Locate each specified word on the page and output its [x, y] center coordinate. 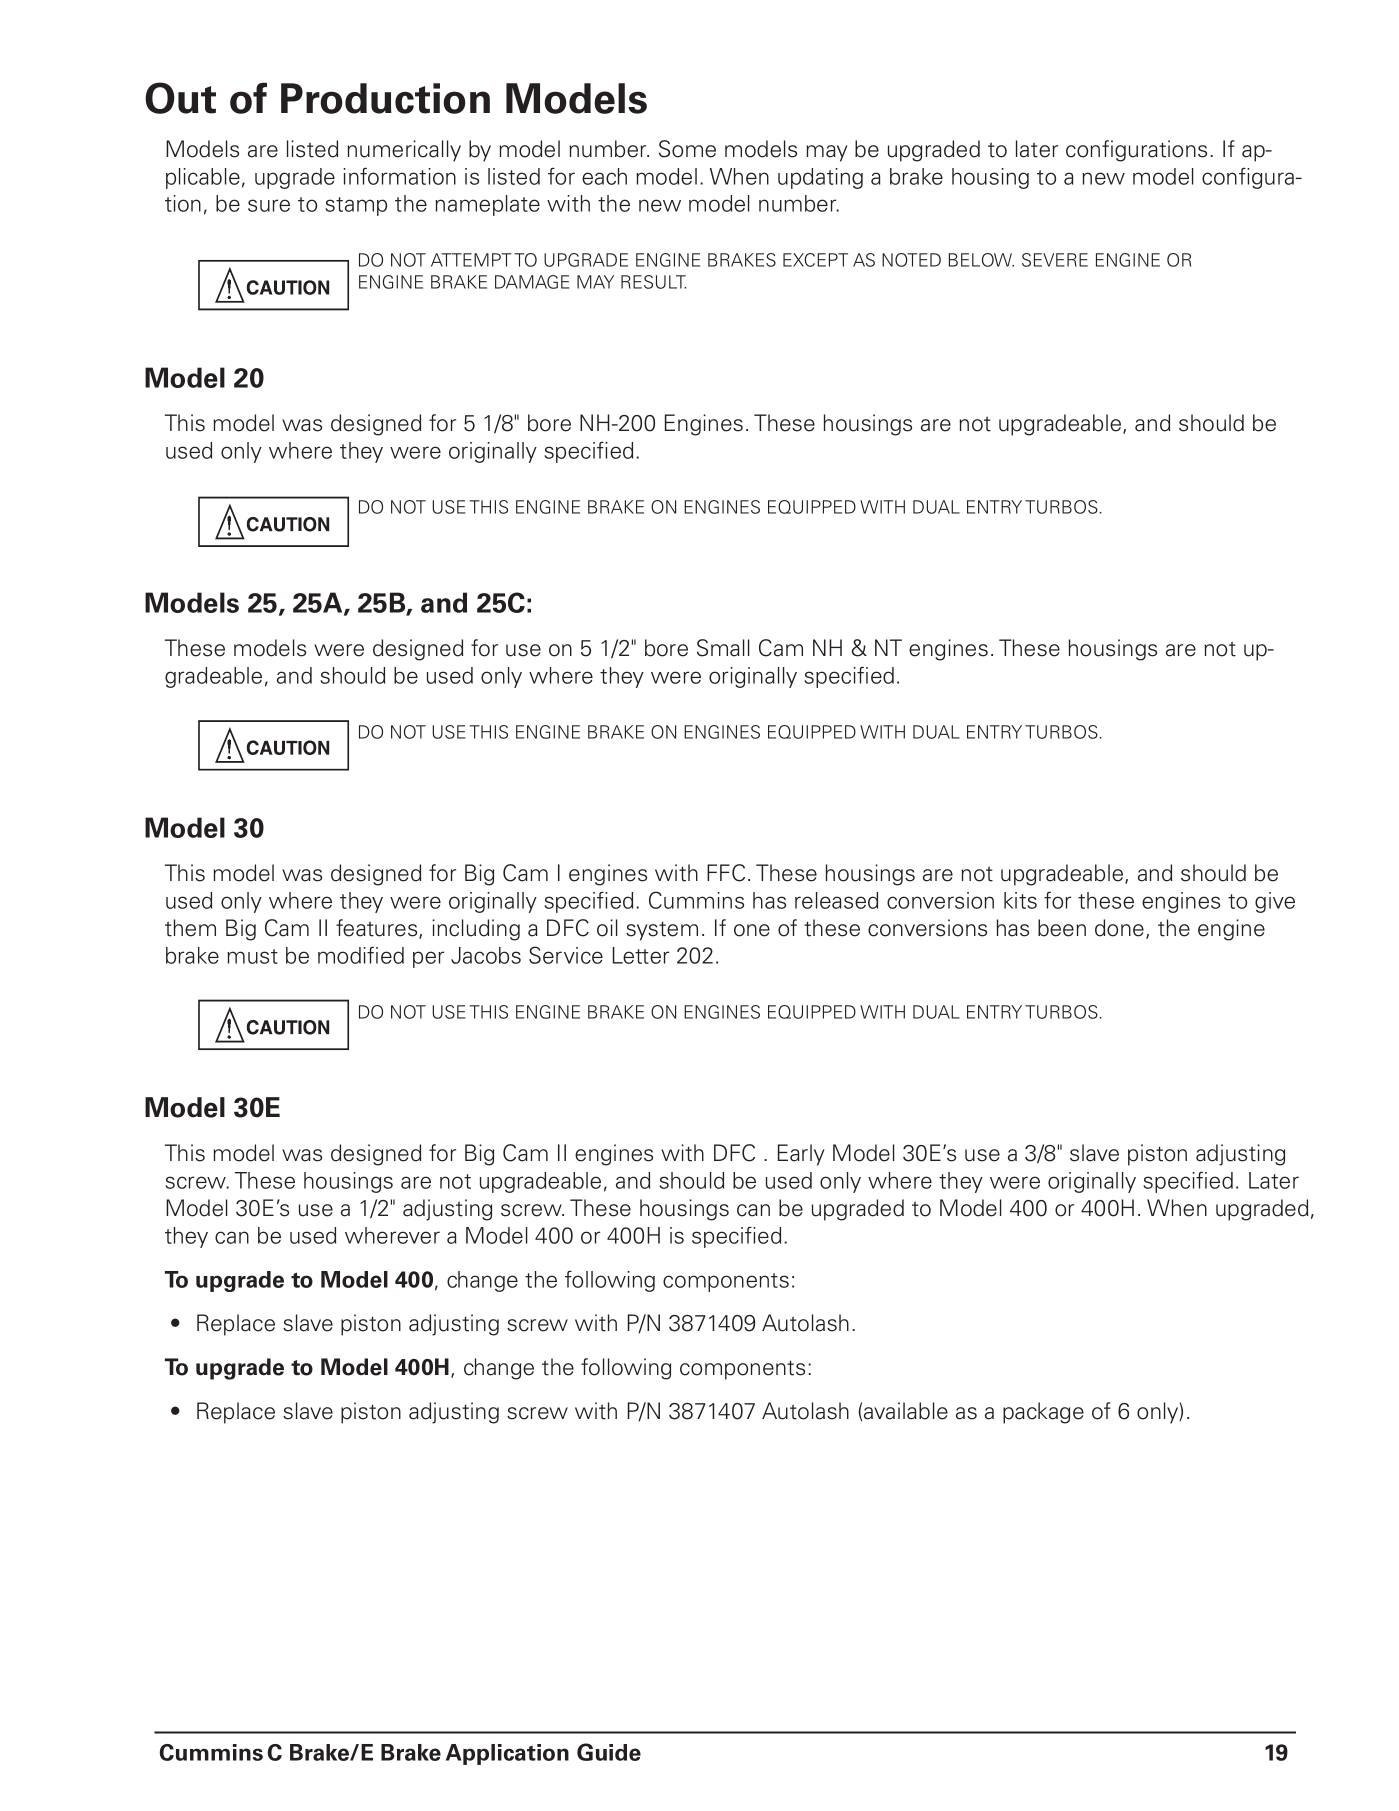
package [1043, 1413]
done [1119, 928]
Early [801, 1155]
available [906, 1411]
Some [687, 149]
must [252, 956]
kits [1020, 900]
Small [723, 648]
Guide [609, 1752]
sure [269, 205]
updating [820, 178]
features [378, 929]
